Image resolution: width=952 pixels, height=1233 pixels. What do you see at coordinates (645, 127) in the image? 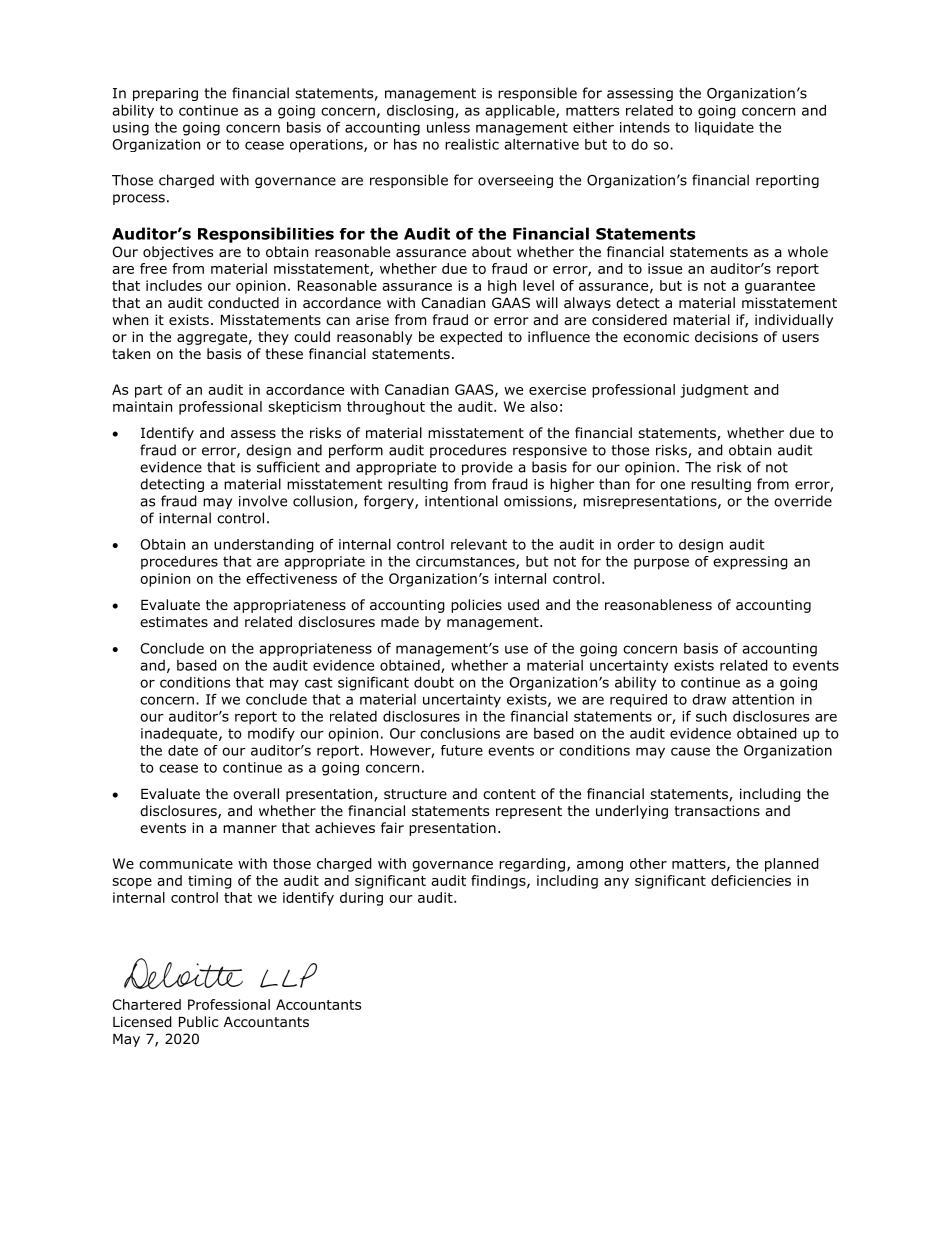
I see `intends` at bounding box center [645, 127].
